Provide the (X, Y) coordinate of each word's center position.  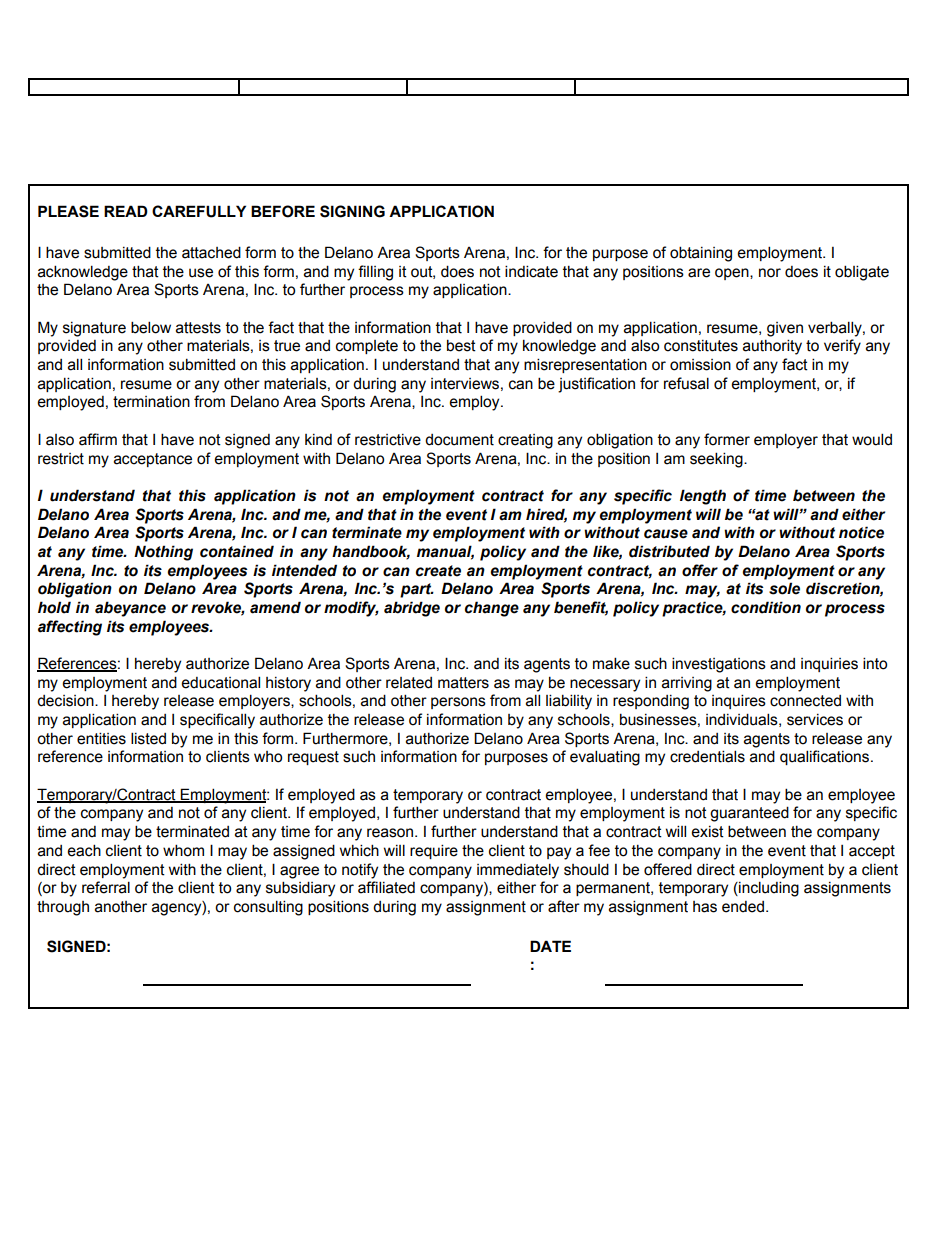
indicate (531, 271)
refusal (686, 383)
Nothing (163, 553)
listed (148, 738)
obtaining (701, 254)
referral (106, 887)
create (438, 571)
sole (784, 588)
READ (126, 211)
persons (458, 703)
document (459, 440)
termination (151, 402)
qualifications (826, 757)
